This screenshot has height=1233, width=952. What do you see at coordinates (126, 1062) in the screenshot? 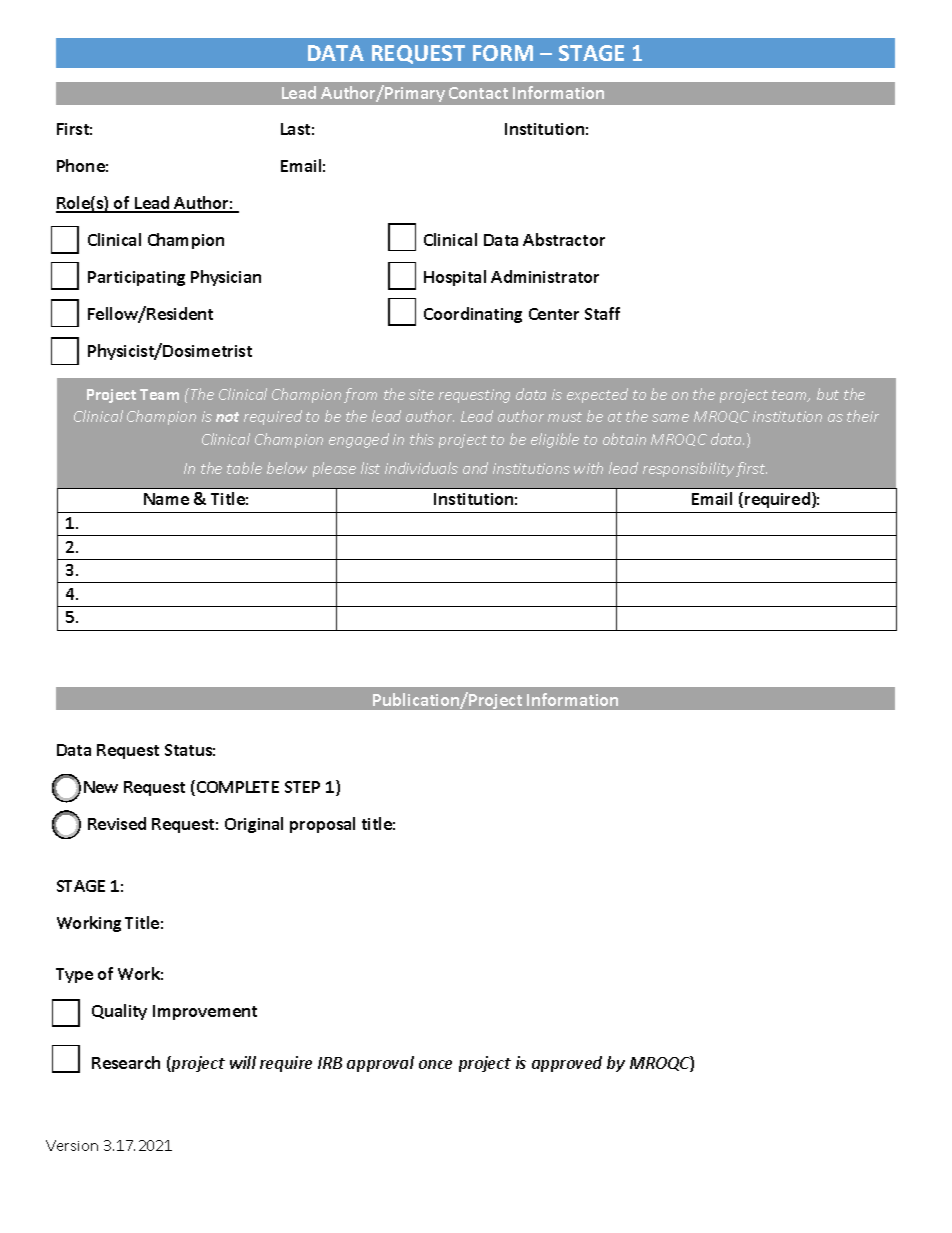
I see `Research` at bounding box center [126, 1062].
